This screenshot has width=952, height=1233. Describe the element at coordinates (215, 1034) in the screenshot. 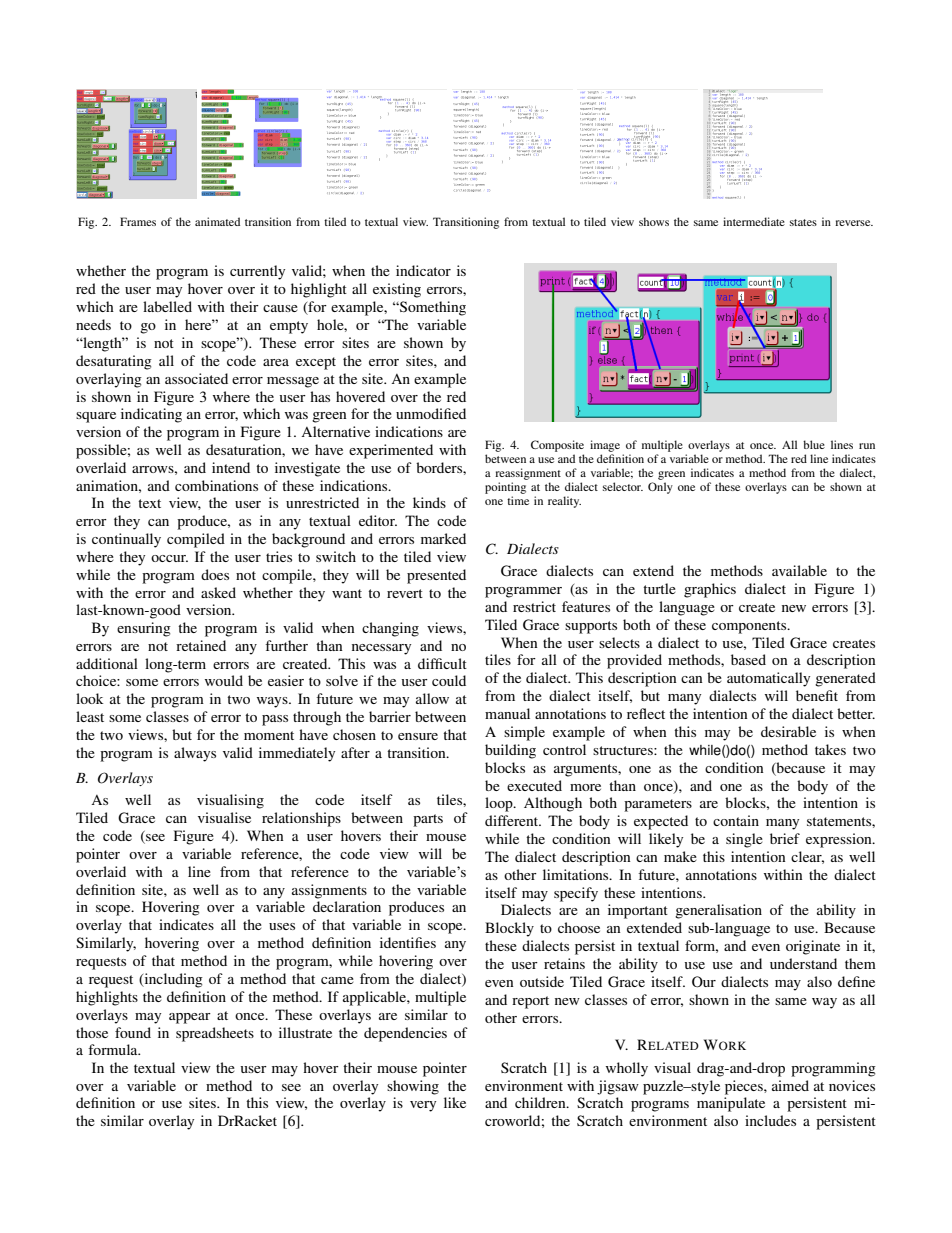

I see `spreadsheets` at that location.
